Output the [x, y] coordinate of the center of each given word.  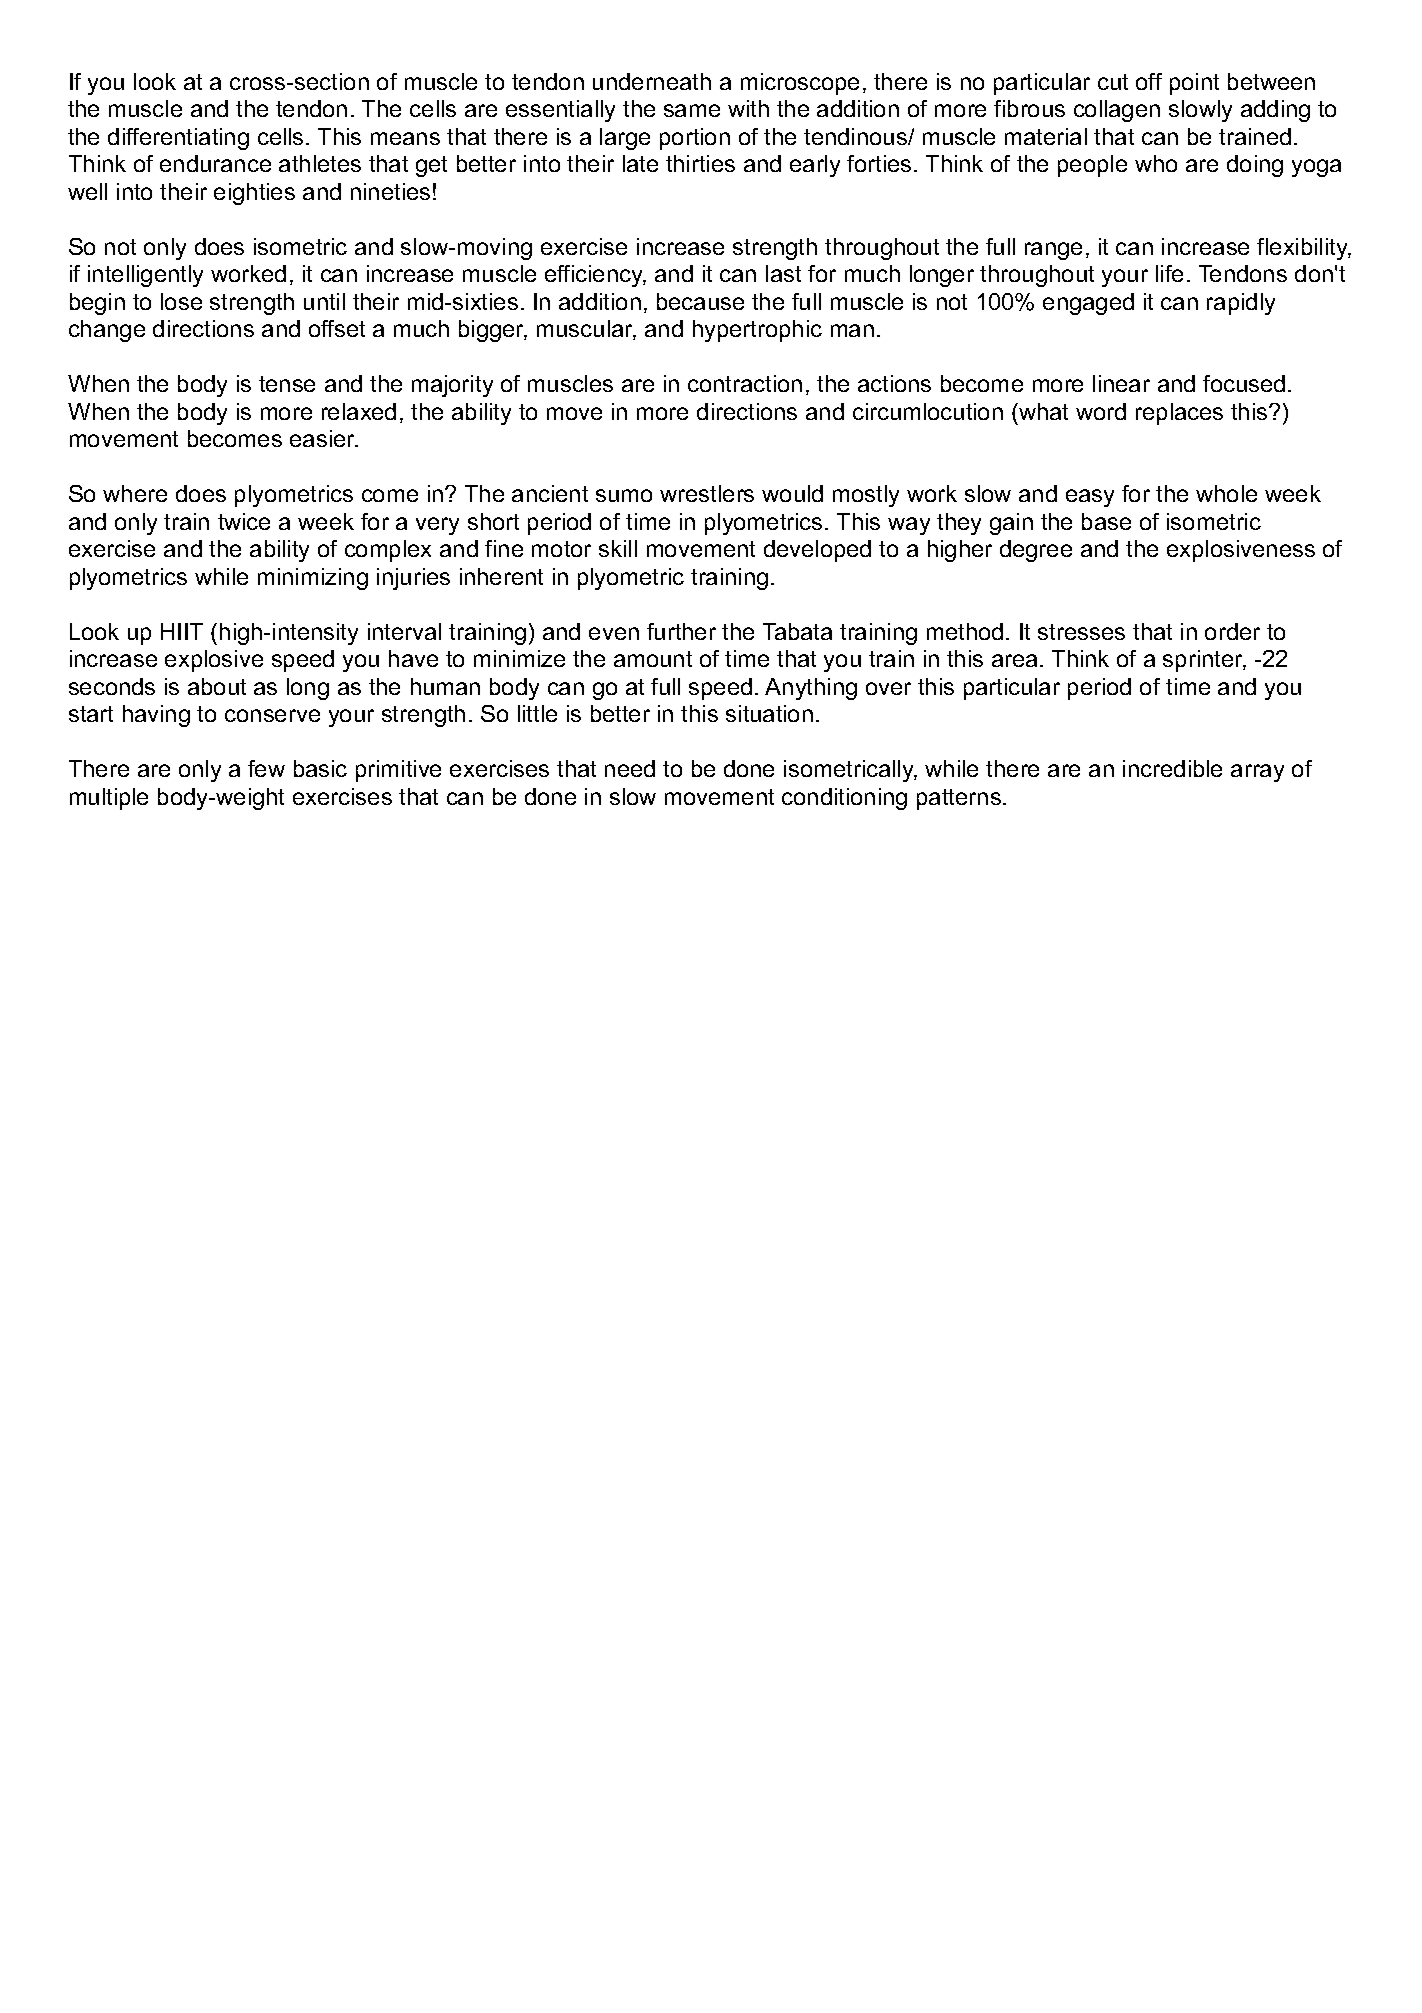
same [692, 110]
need [630, 768]
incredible [1172, 768]
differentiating [178, 139]
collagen [1117, 111]
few [266, 768]
